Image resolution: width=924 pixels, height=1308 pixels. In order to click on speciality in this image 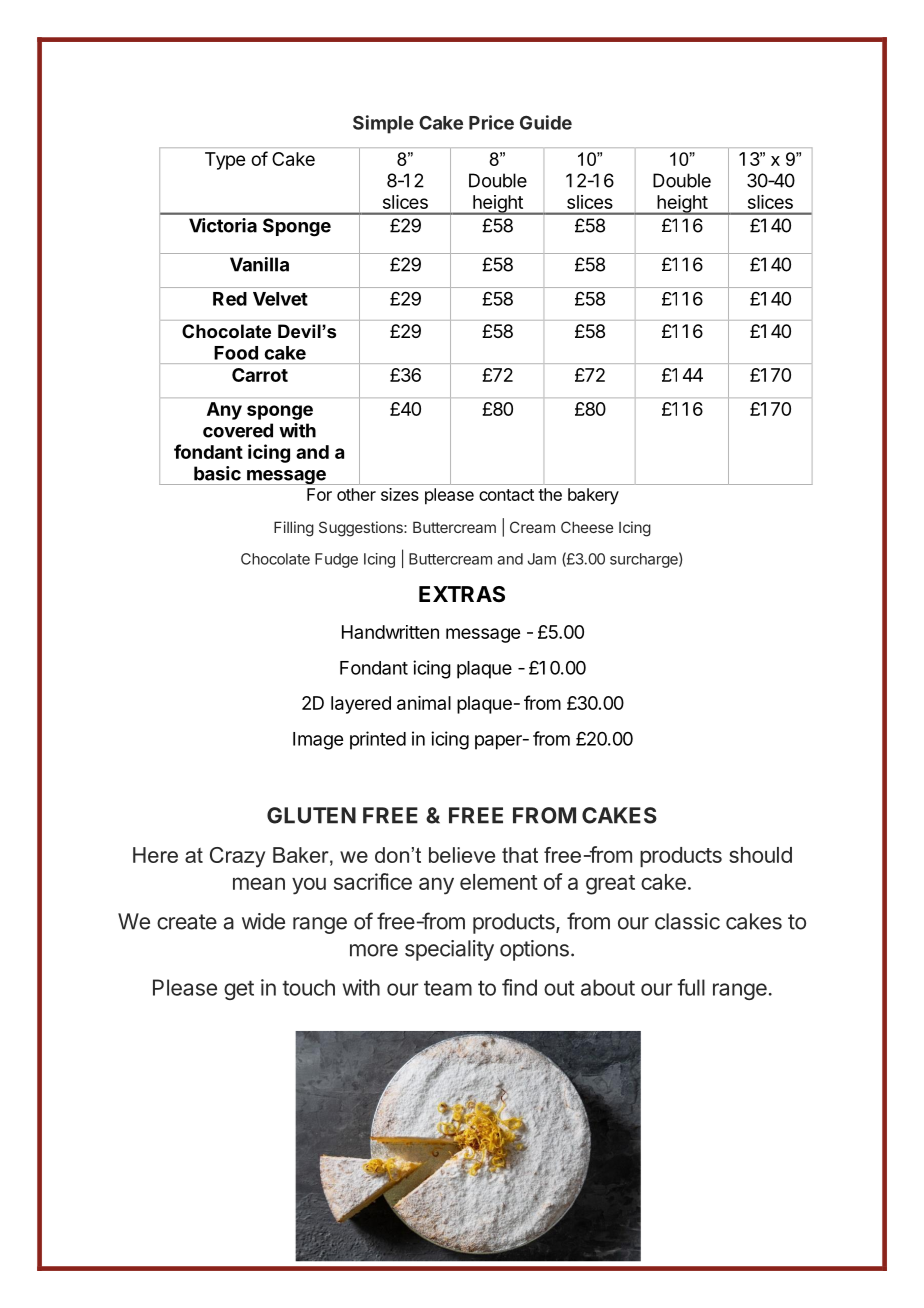, I will do `click(449, 950)`.
